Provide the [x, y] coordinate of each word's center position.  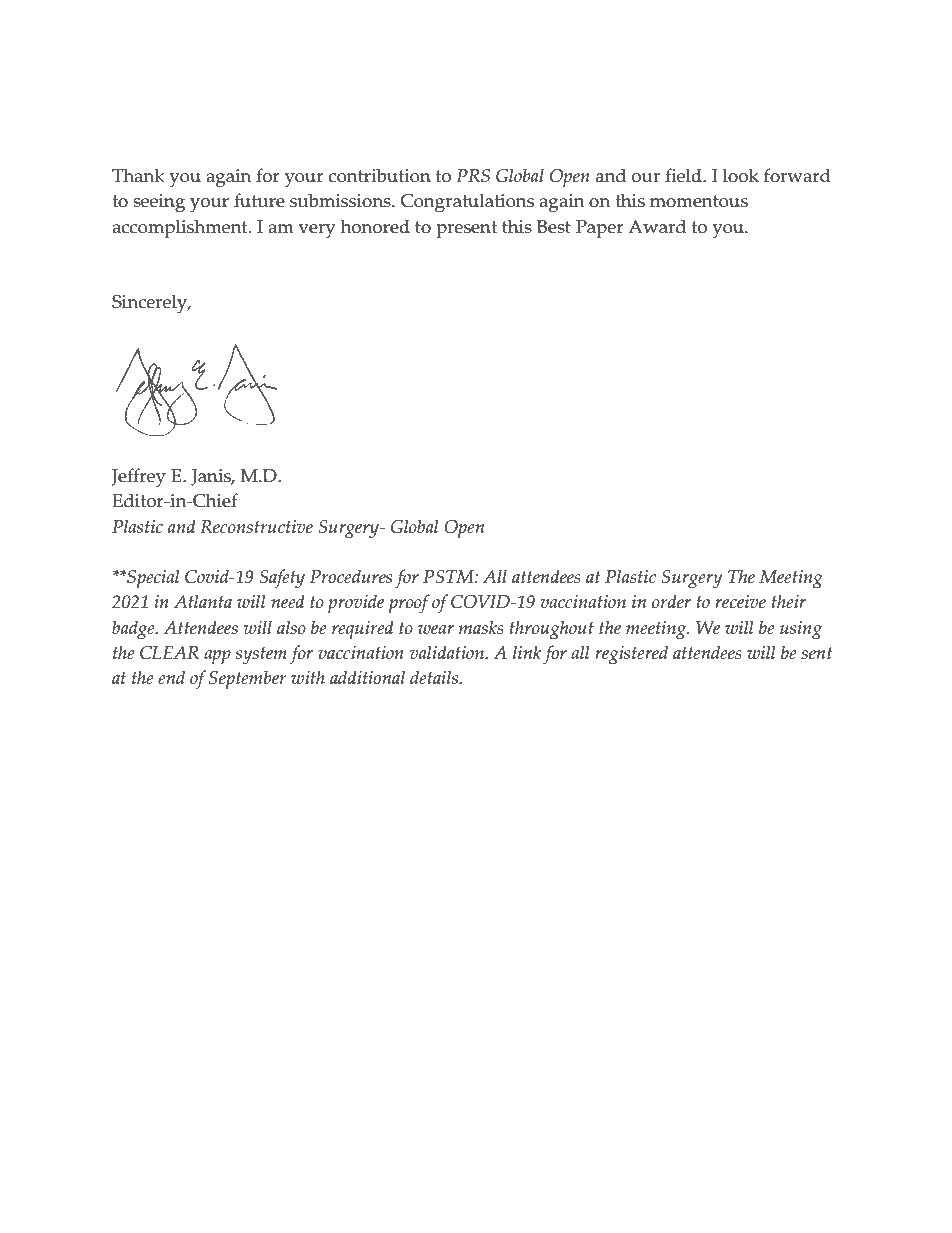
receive [740, 602]
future [259, 200]
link [527, 652]
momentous [699, 201]
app [217, 657]
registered [631, 655]
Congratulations [467, 203]
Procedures [351, 576]
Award [657, 226]
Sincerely [151, 304]
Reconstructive [256, 527]
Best [554, 227]
